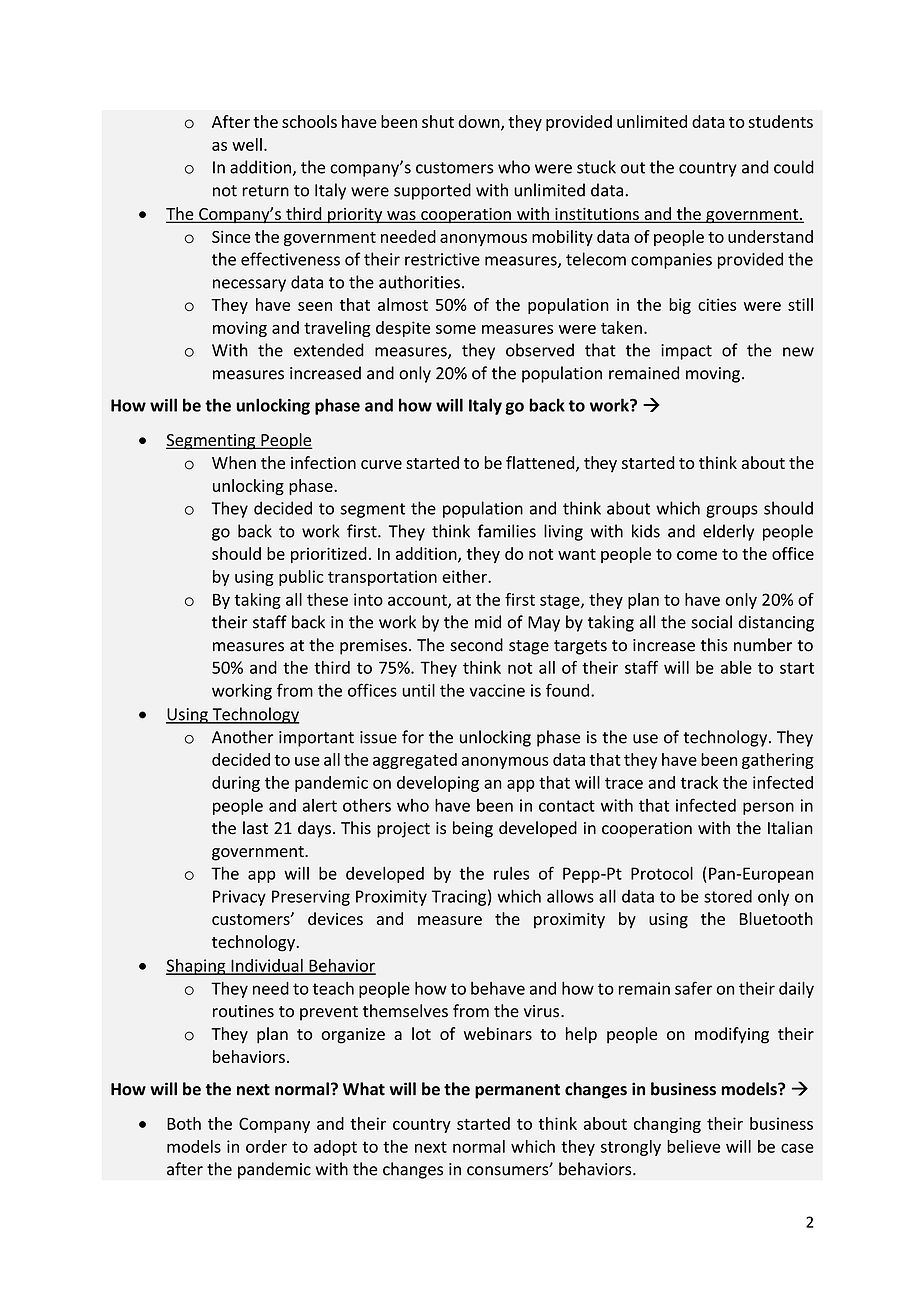  What do you see at coordinates (488, 622) in the image?
I see `mid` at bounding box center [488, 622].
